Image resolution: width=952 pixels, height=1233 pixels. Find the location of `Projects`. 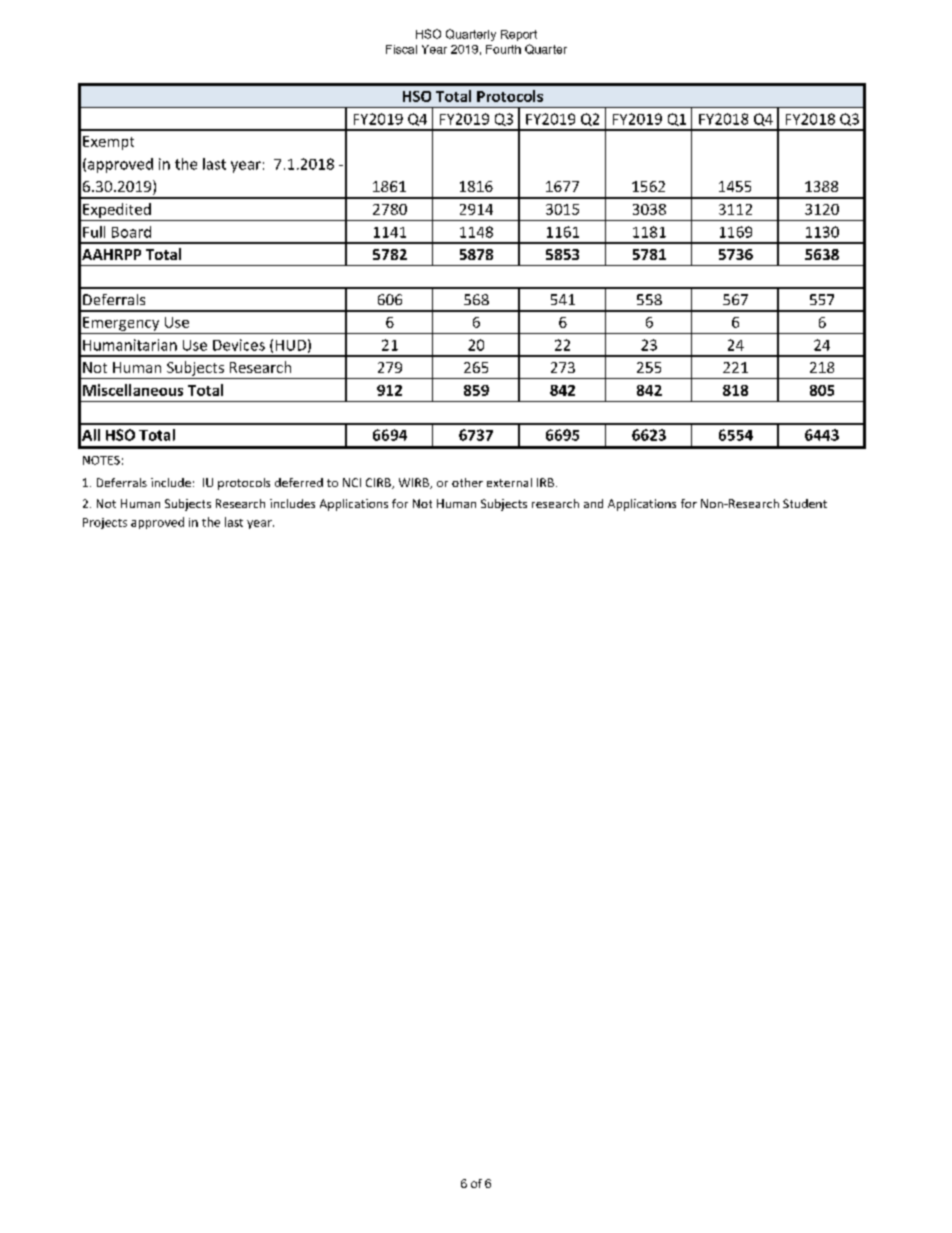

Projects is located at coordinates (105, 523).
